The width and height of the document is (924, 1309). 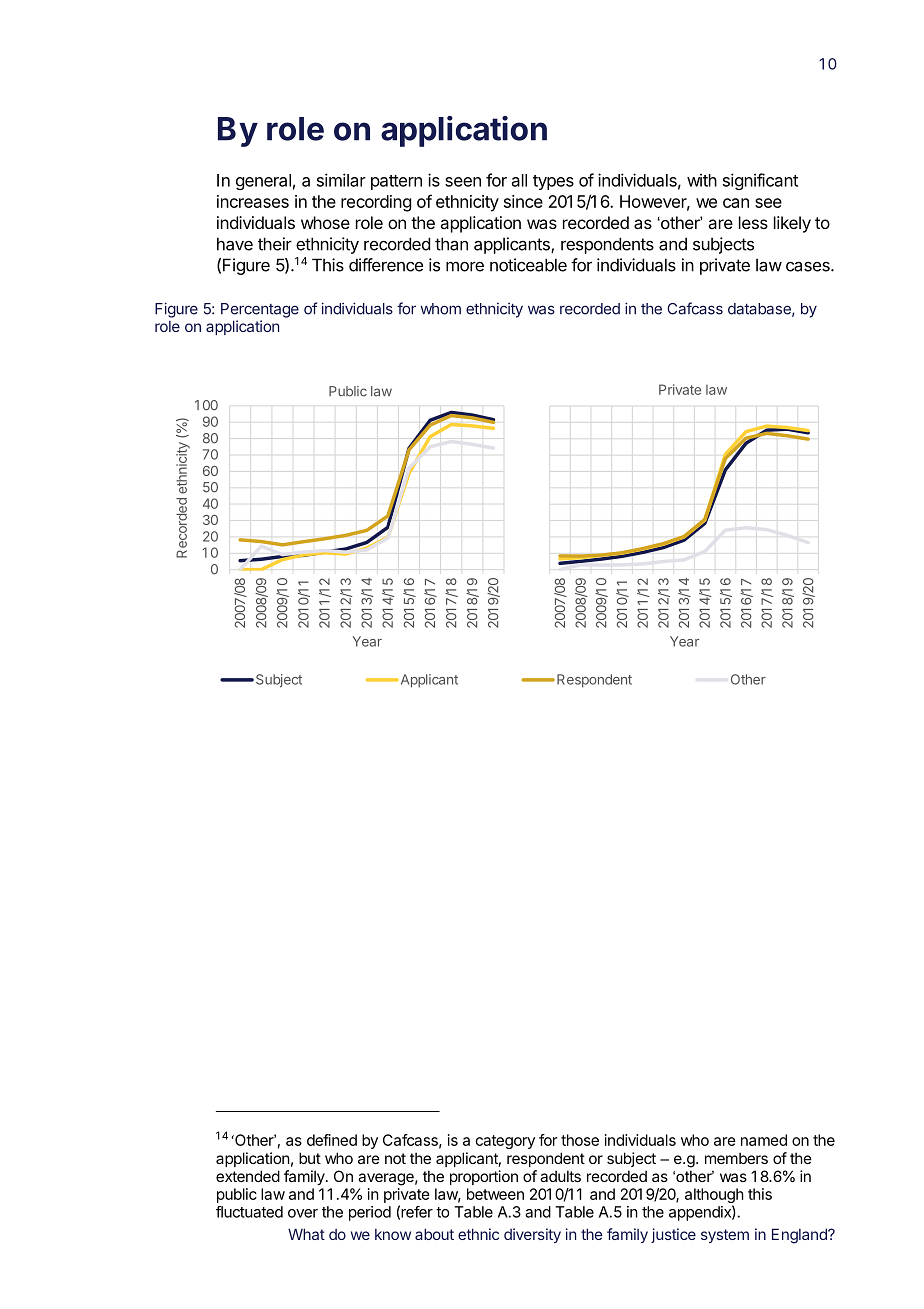 I want to click on over, so click(x=303, y=1213).
